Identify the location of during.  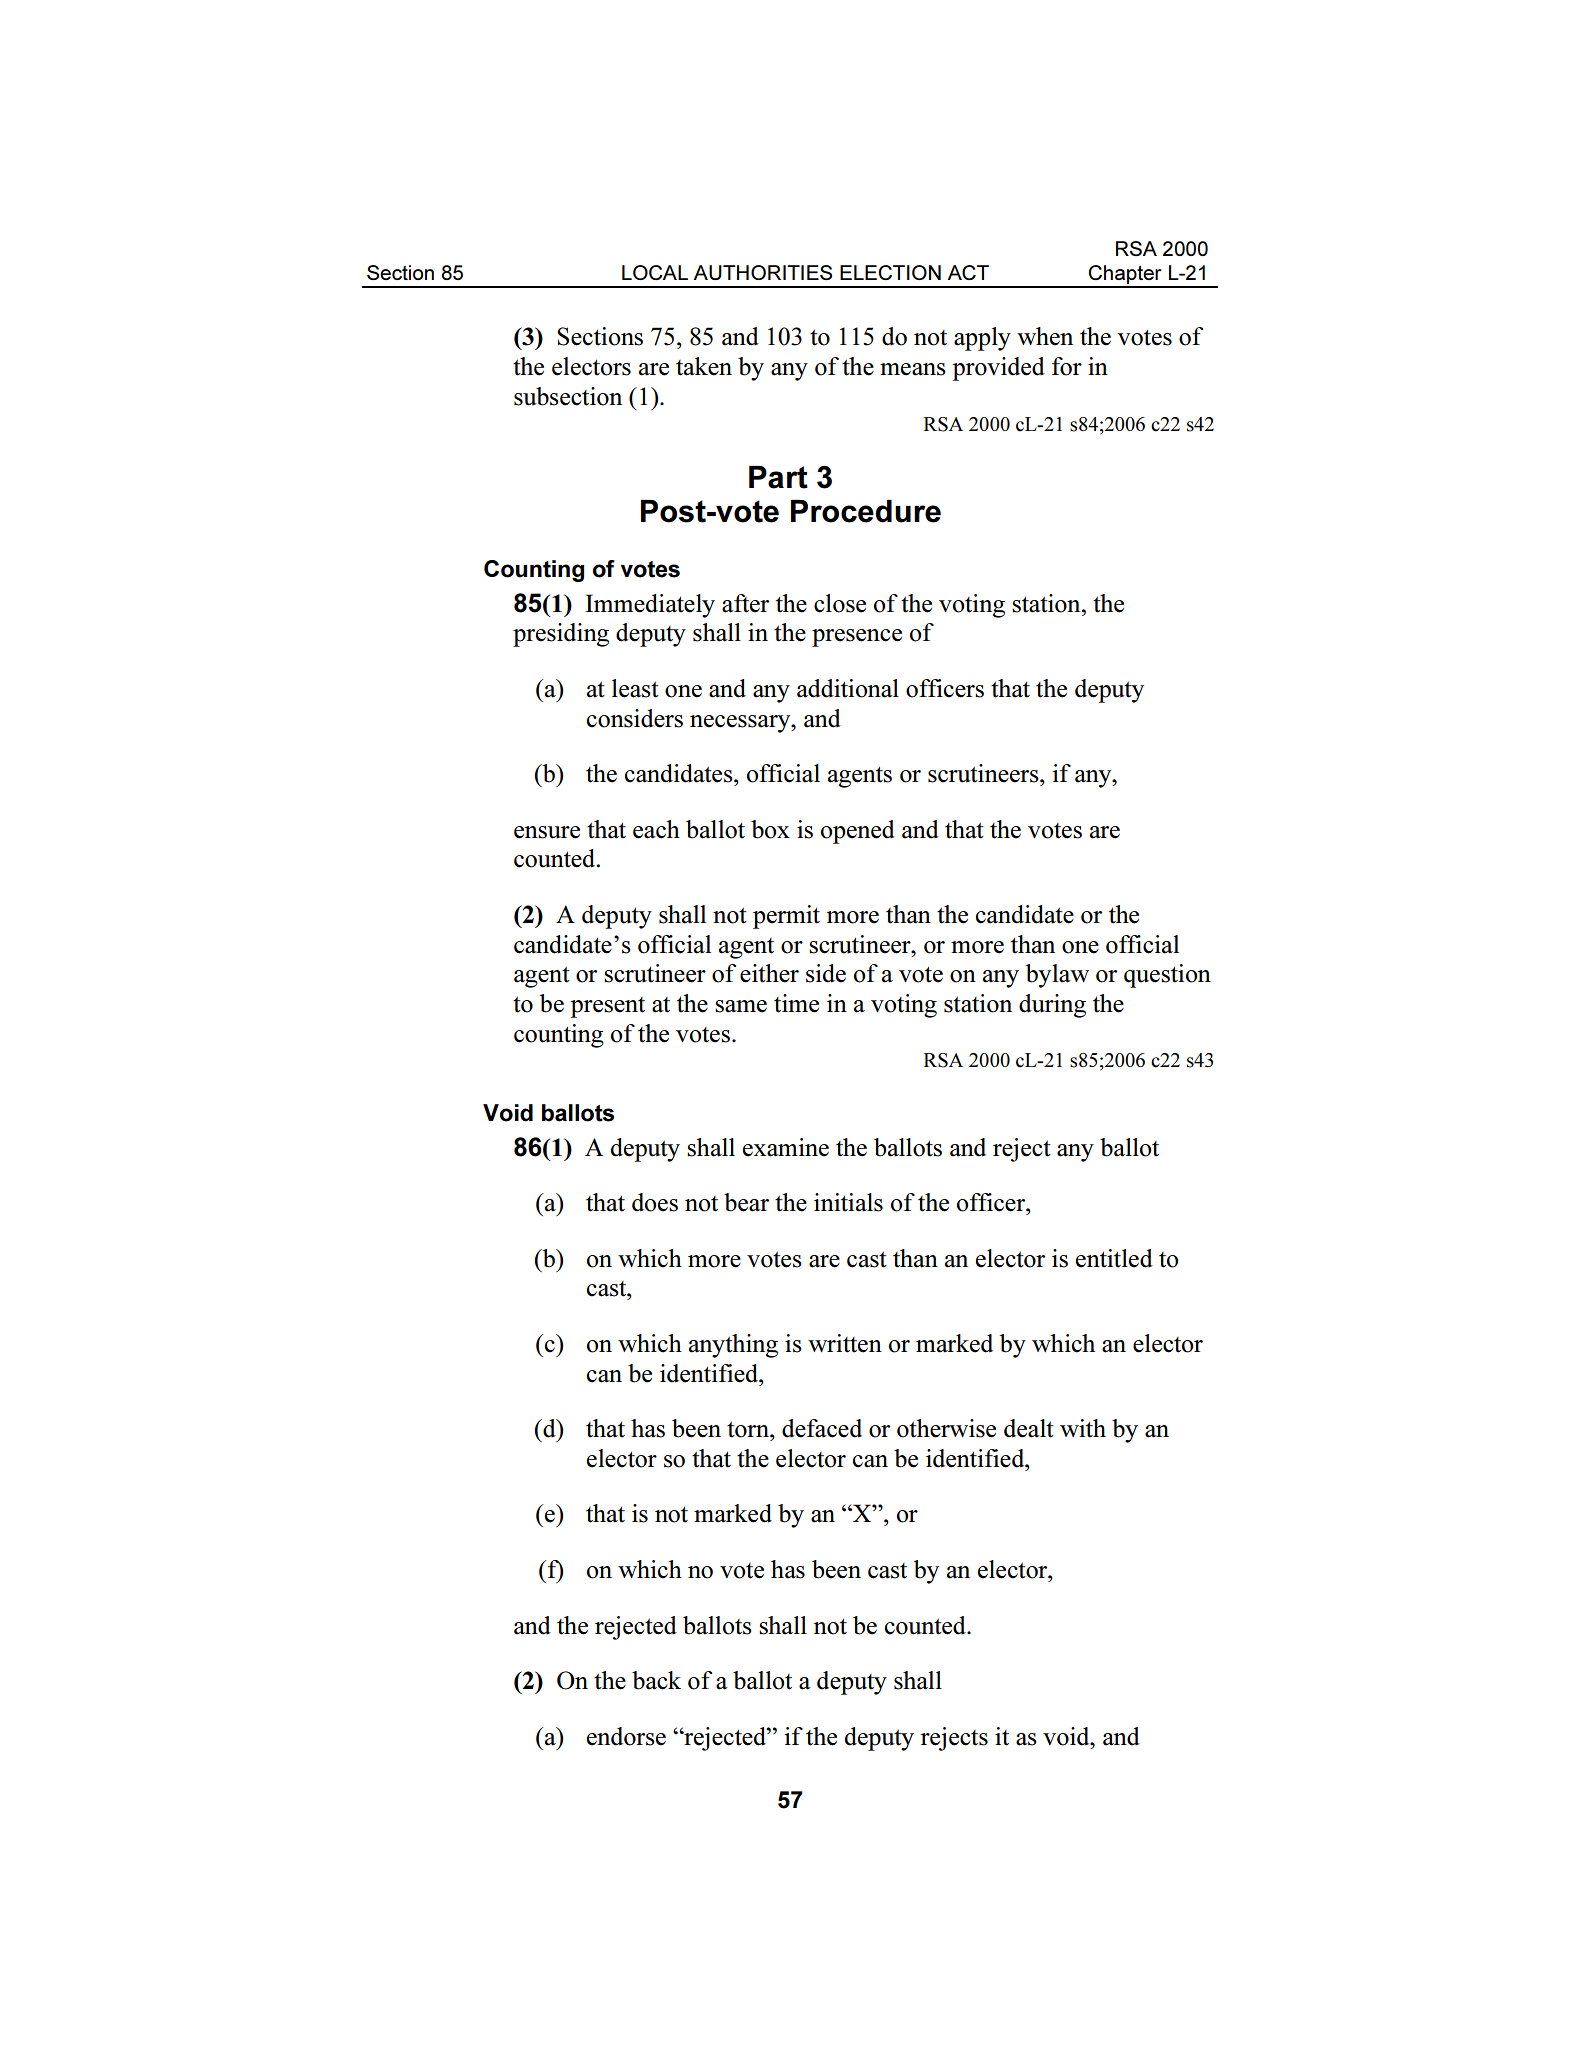
(1052, 1006).
